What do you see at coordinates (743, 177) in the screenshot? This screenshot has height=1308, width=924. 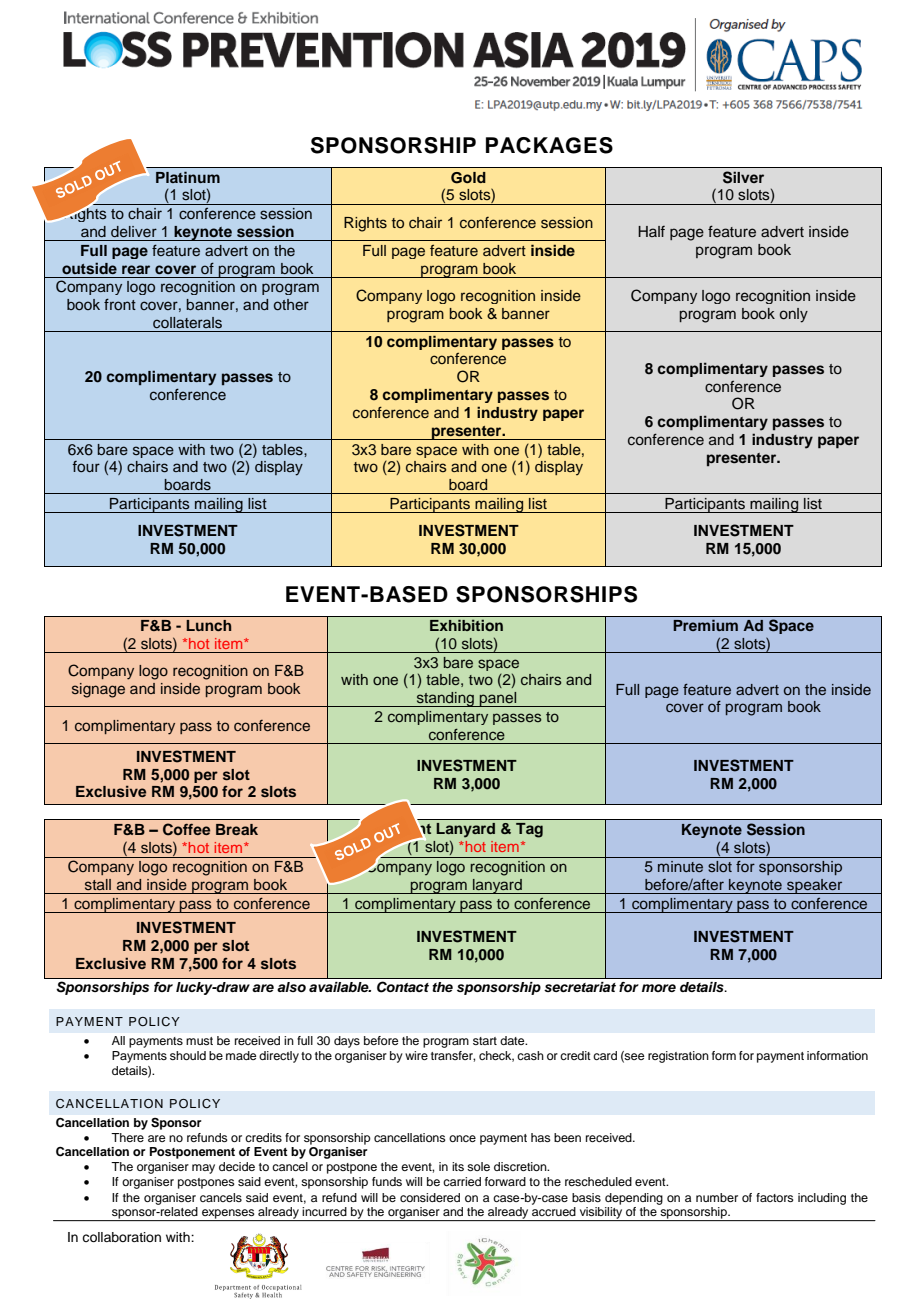 I see `Silver` at bounding box center [743, 177].
